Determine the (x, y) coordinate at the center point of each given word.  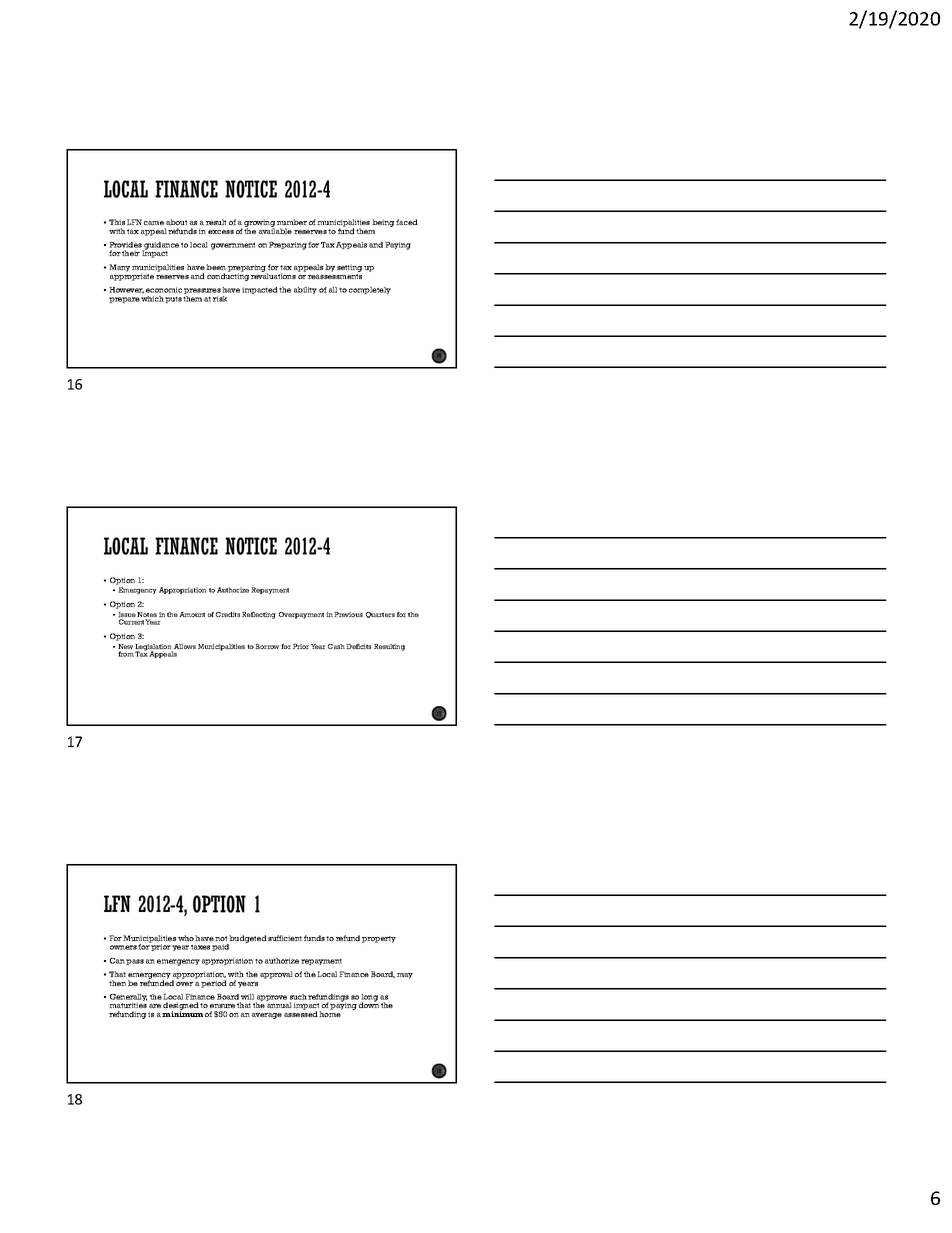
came (154, 223)
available (275, 230)
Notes (147, 616)
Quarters (380, 615)
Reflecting (259, 615)
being (383, 223)
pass (135, 962)
